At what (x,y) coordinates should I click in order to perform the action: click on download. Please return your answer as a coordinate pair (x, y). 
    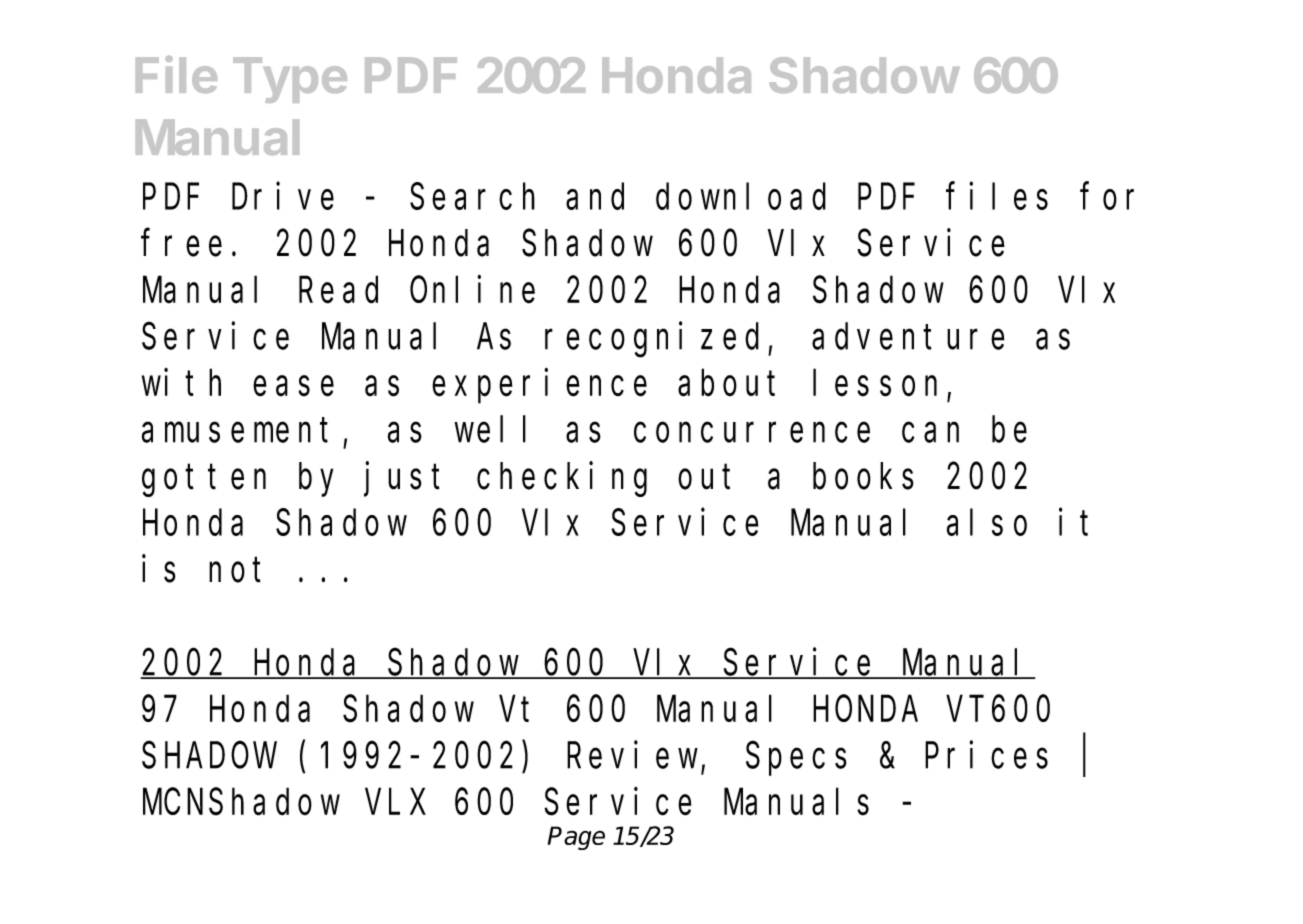
    Looking at the image, I should click on (741, 197).
